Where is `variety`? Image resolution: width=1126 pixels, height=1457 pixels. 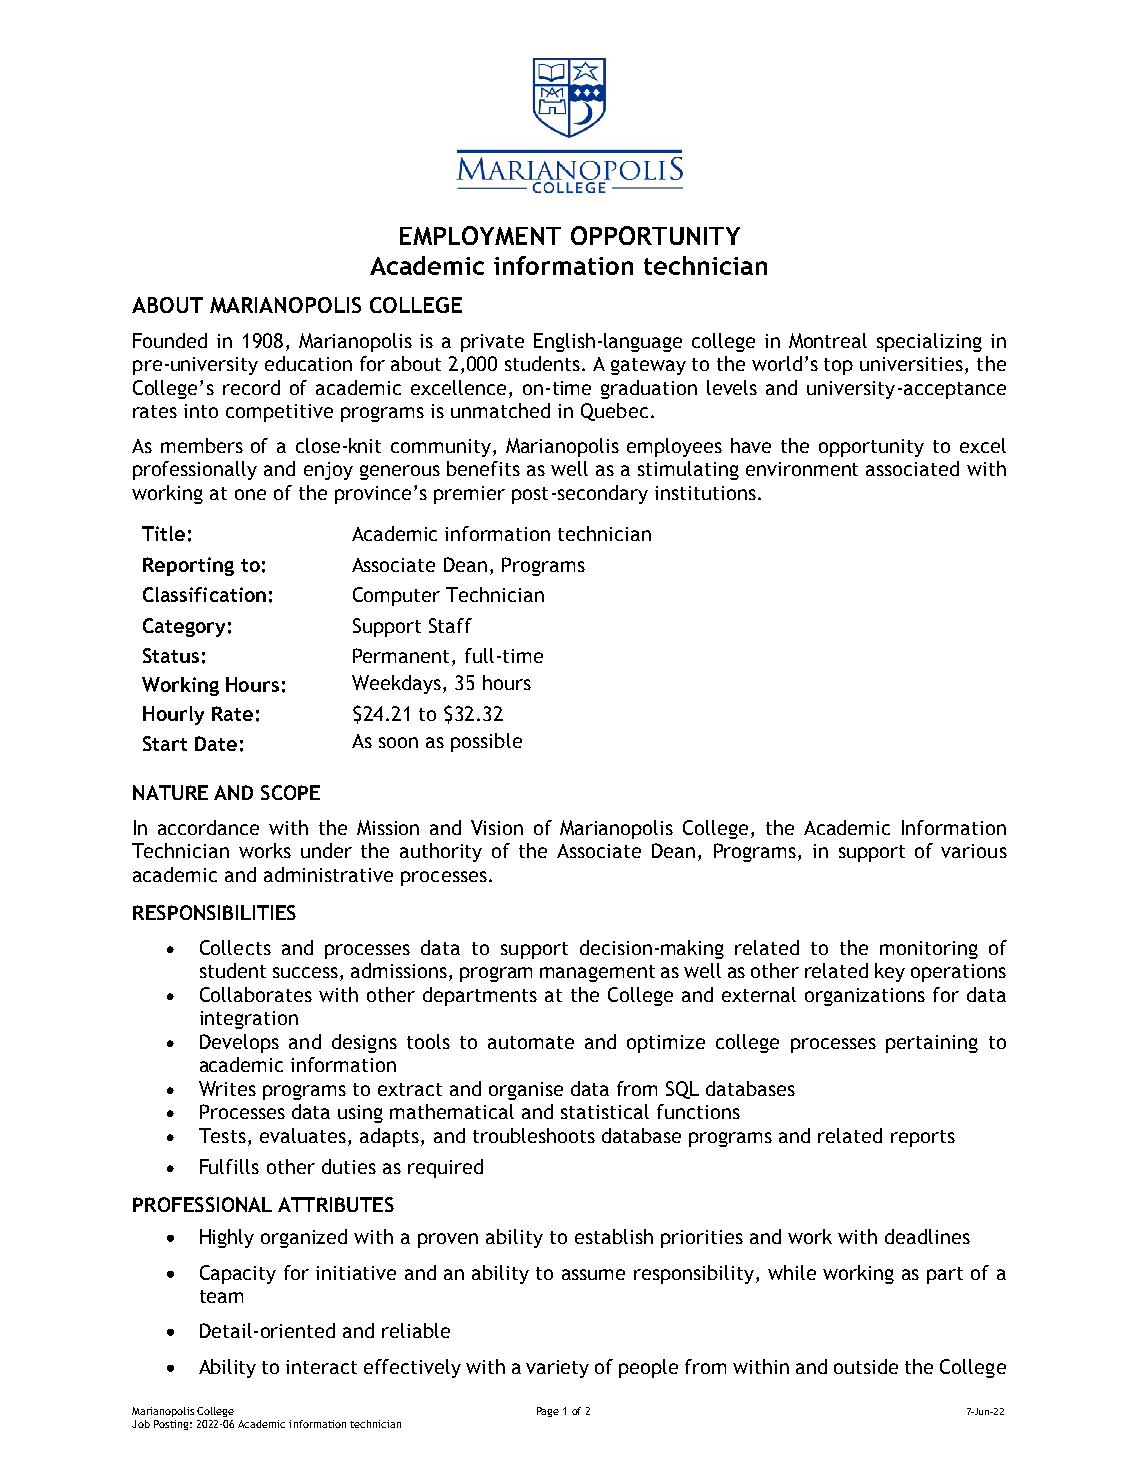 variety is located at coordinates (557, 1369).
